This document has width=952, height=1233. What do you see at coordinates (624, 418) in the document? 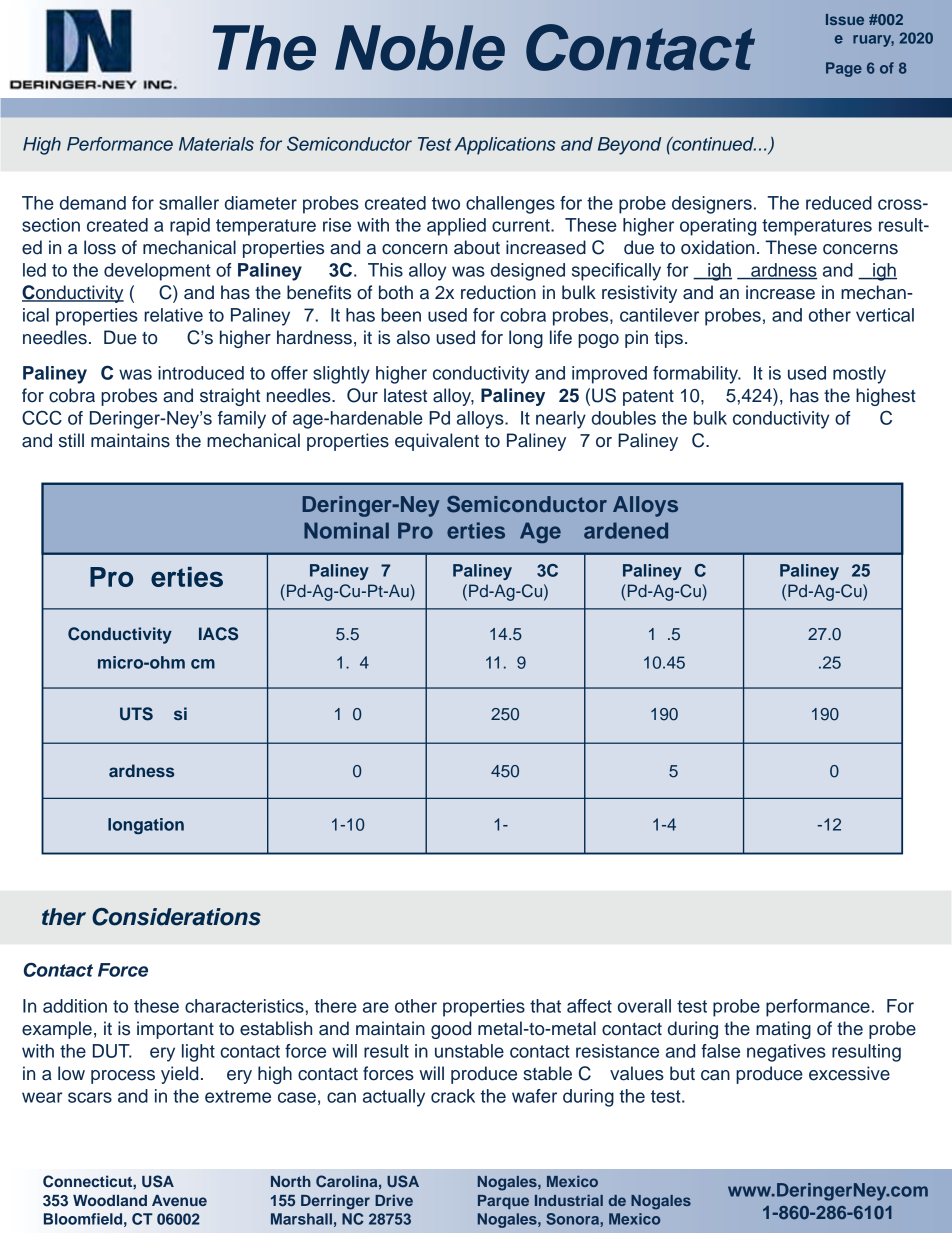
I see `doubles` at bounding box center [624, 418].
